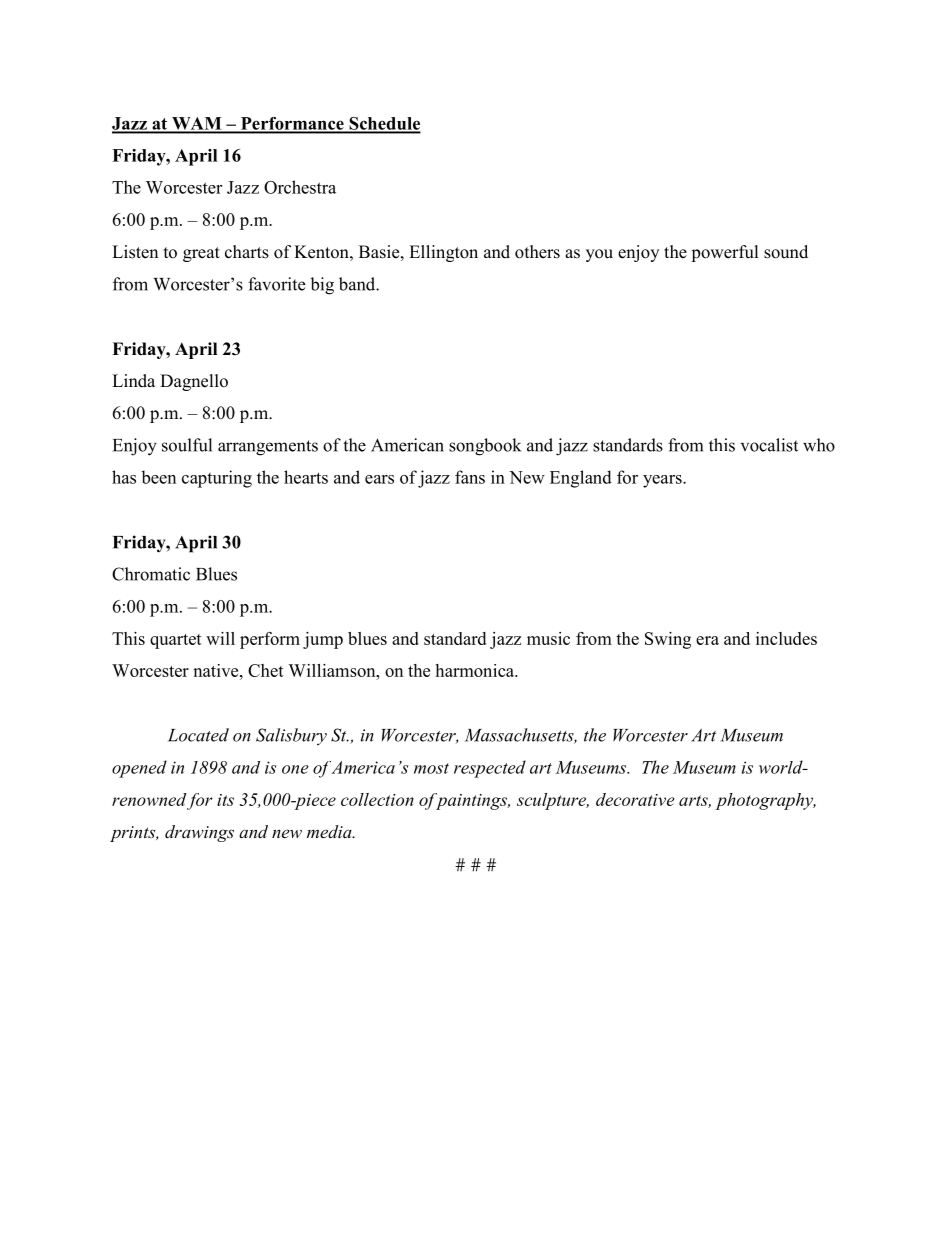 The height and width of the screenshot is (1233, 952). Describe the element at coordinates (225, 800) in the screenshot. I see `its` at that location.
